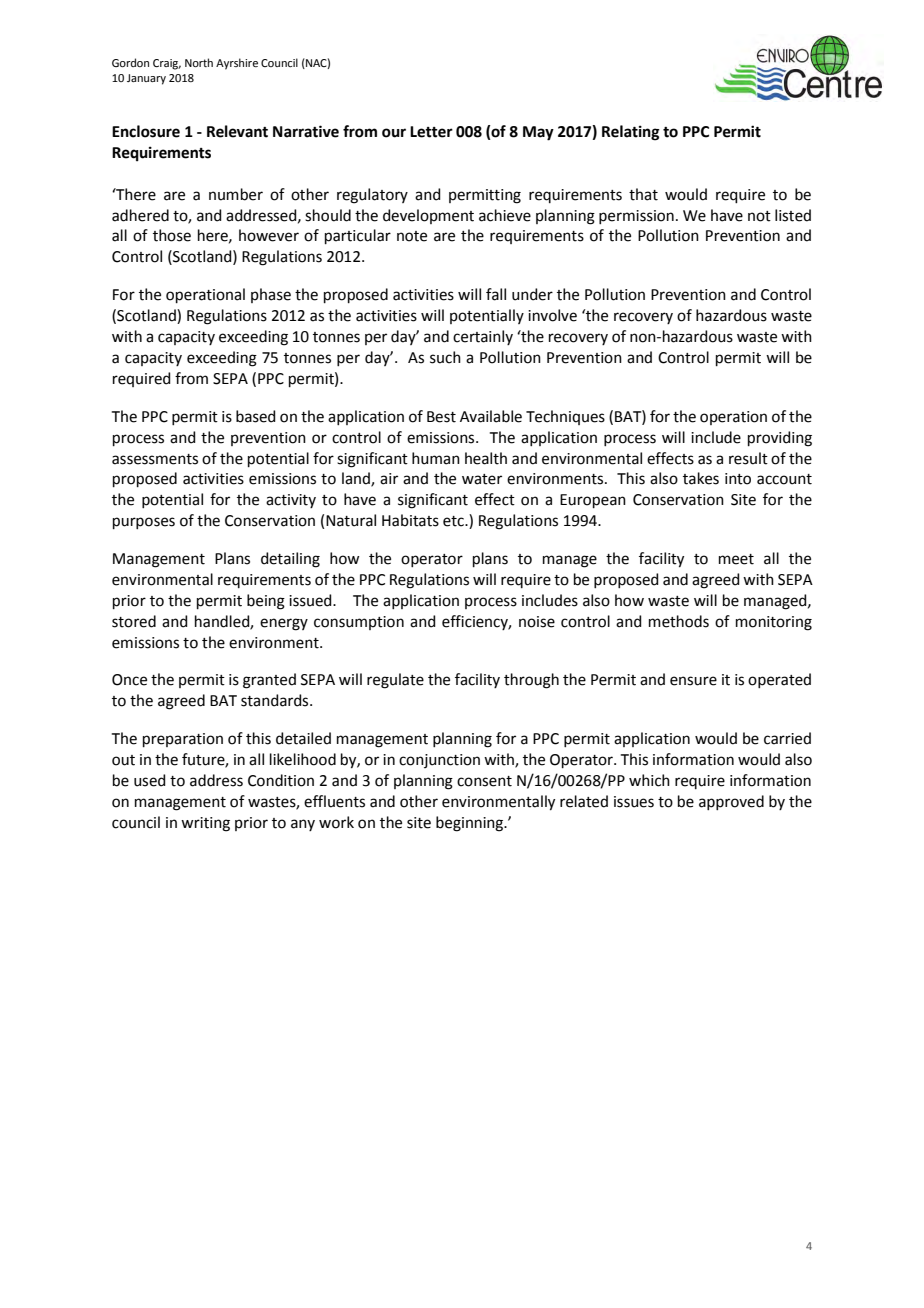 This screenshot has height=1308, width=924. Describe the element at coordinates (205, 824) in the screenshot. I see `writing` at that location.
